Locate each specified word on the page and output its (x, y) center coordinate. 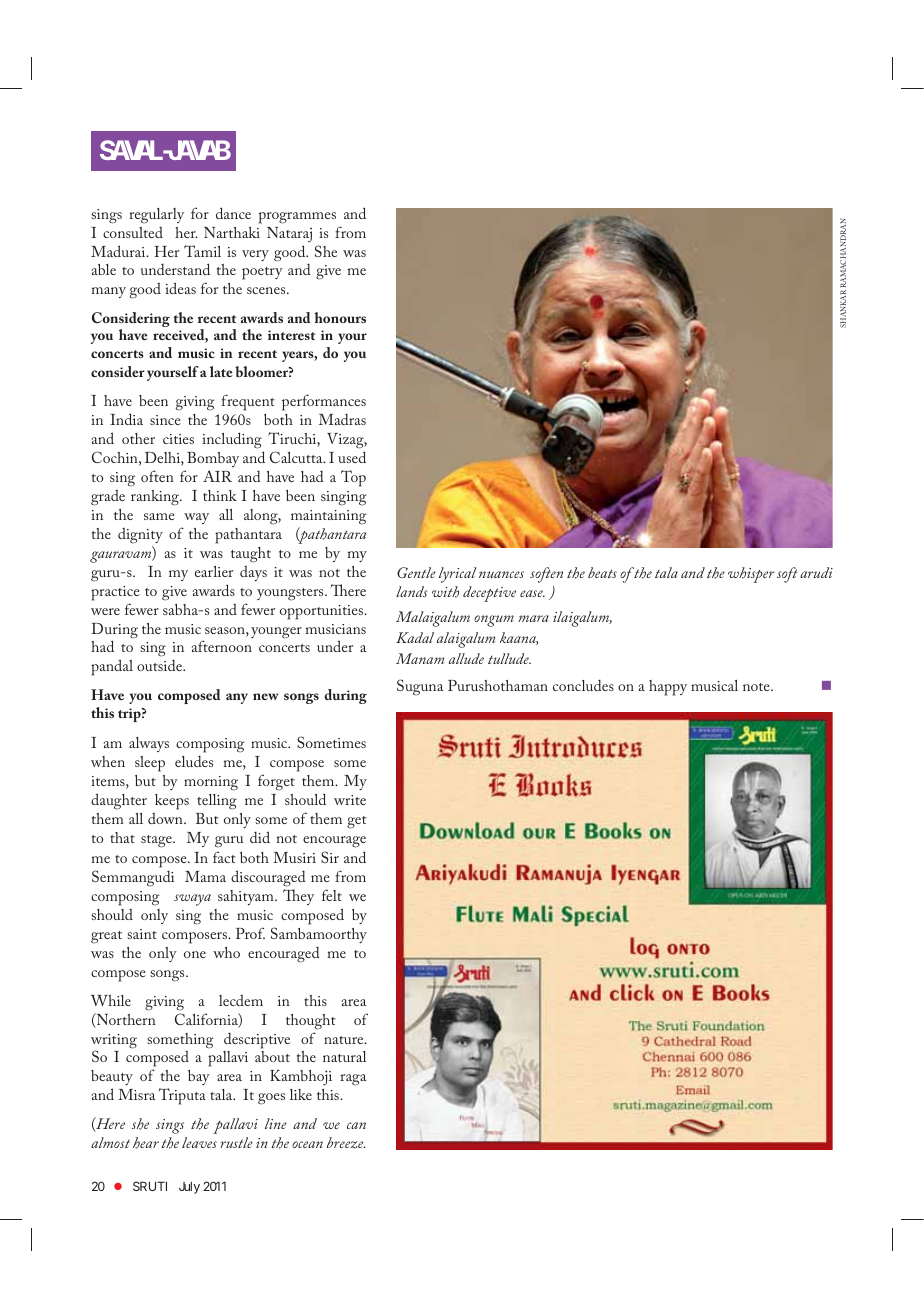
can (356, 1125)
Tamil (202, 251)
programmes (297, 218)
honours (340, 317)
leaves (199, 1142)
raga (353, 1080)
